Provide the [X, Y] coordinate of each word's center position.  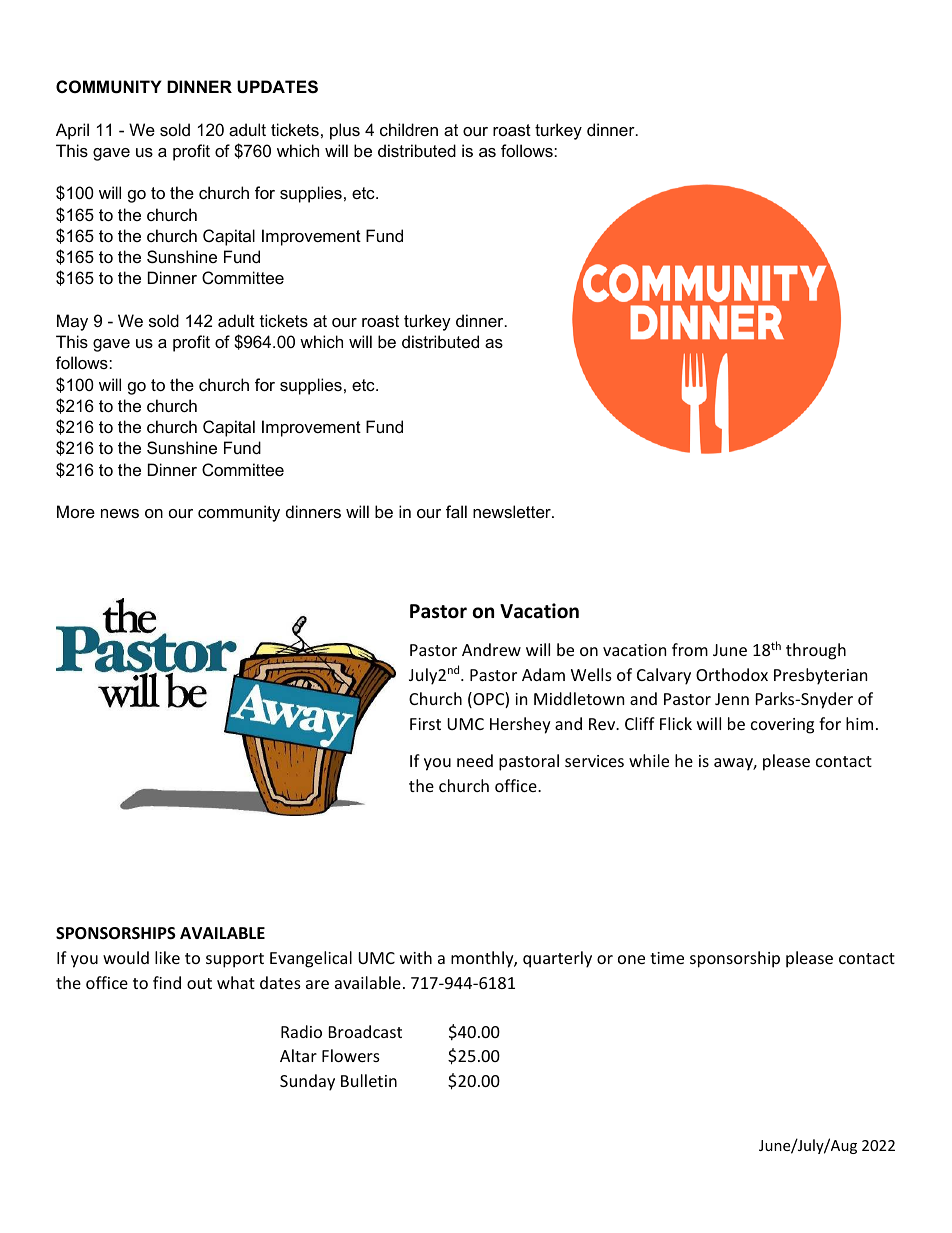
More [76, 511]
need [475, 760]
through [816, 651]
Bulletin [369, 1080]
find [167, 982]
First [425, 724]
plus [345, 131]
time [667, 958]
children [409, 129]
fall [456, 511]
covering [782, 726]
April [72, 131]
